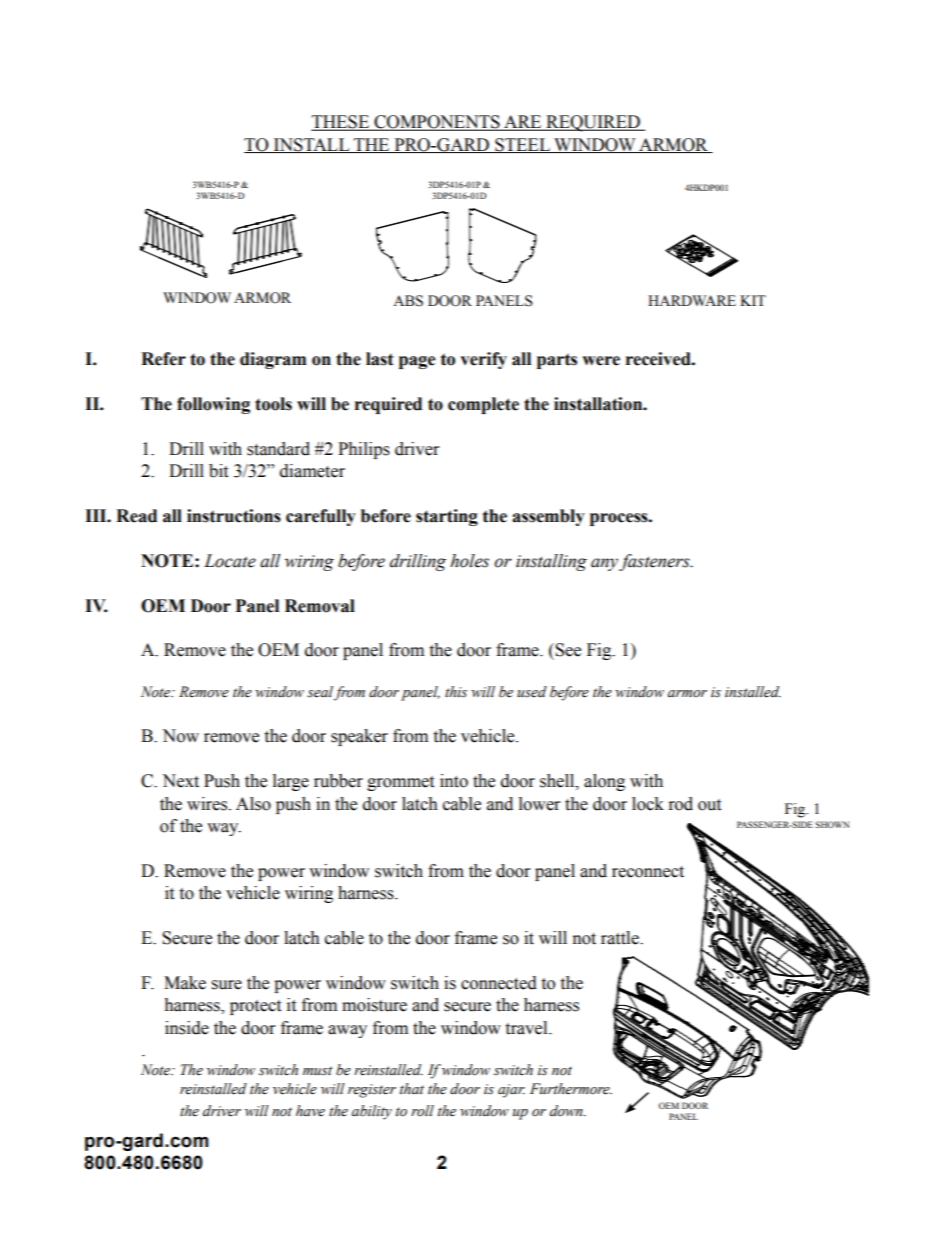 This screenshot has width=952, height=1233. Describe the element at coordinates (522, 145) in the screenshot. I see `STEEL` at that location.
